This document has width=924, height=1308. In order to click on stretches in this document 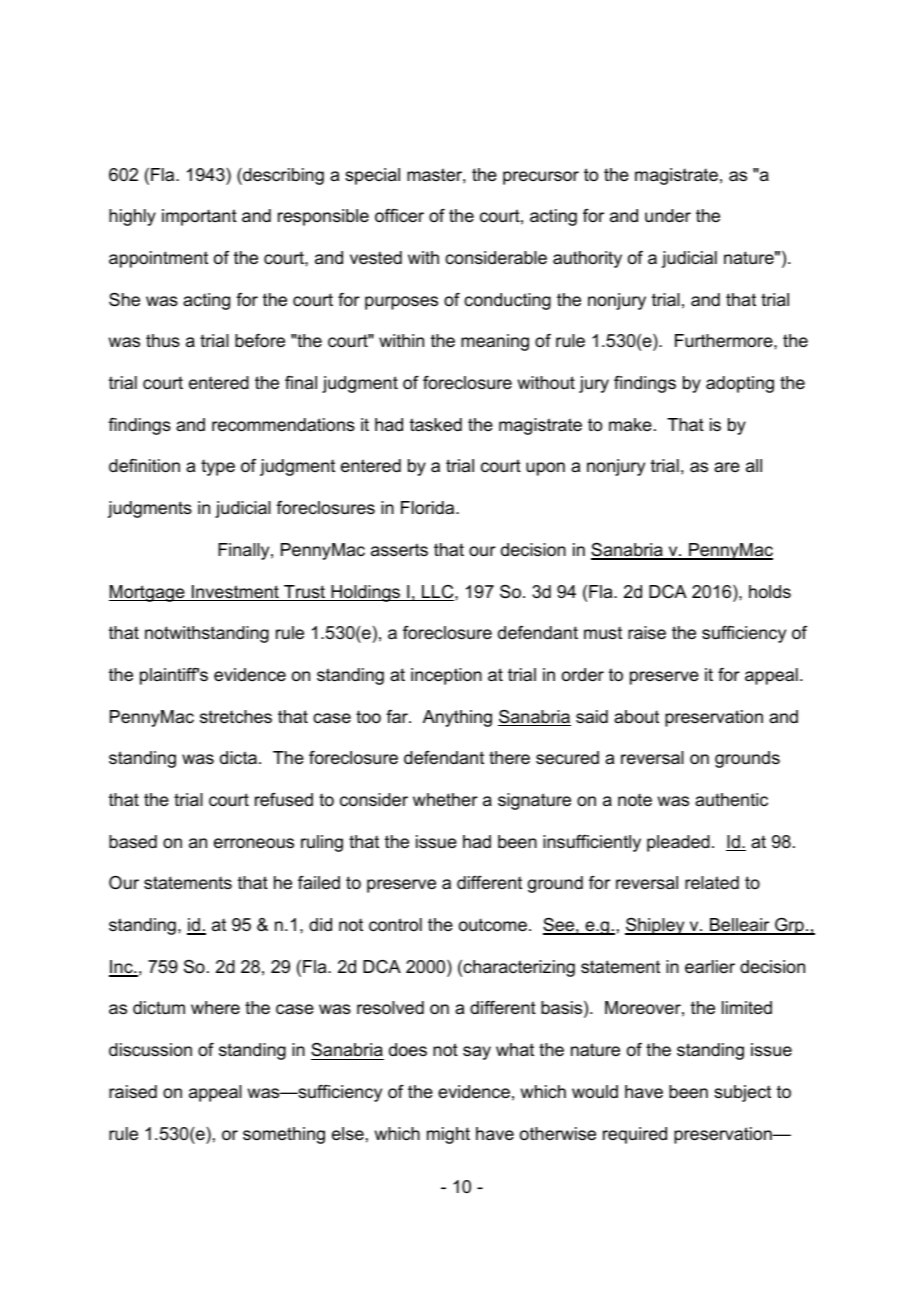, I will do `click(236, 717)`.
